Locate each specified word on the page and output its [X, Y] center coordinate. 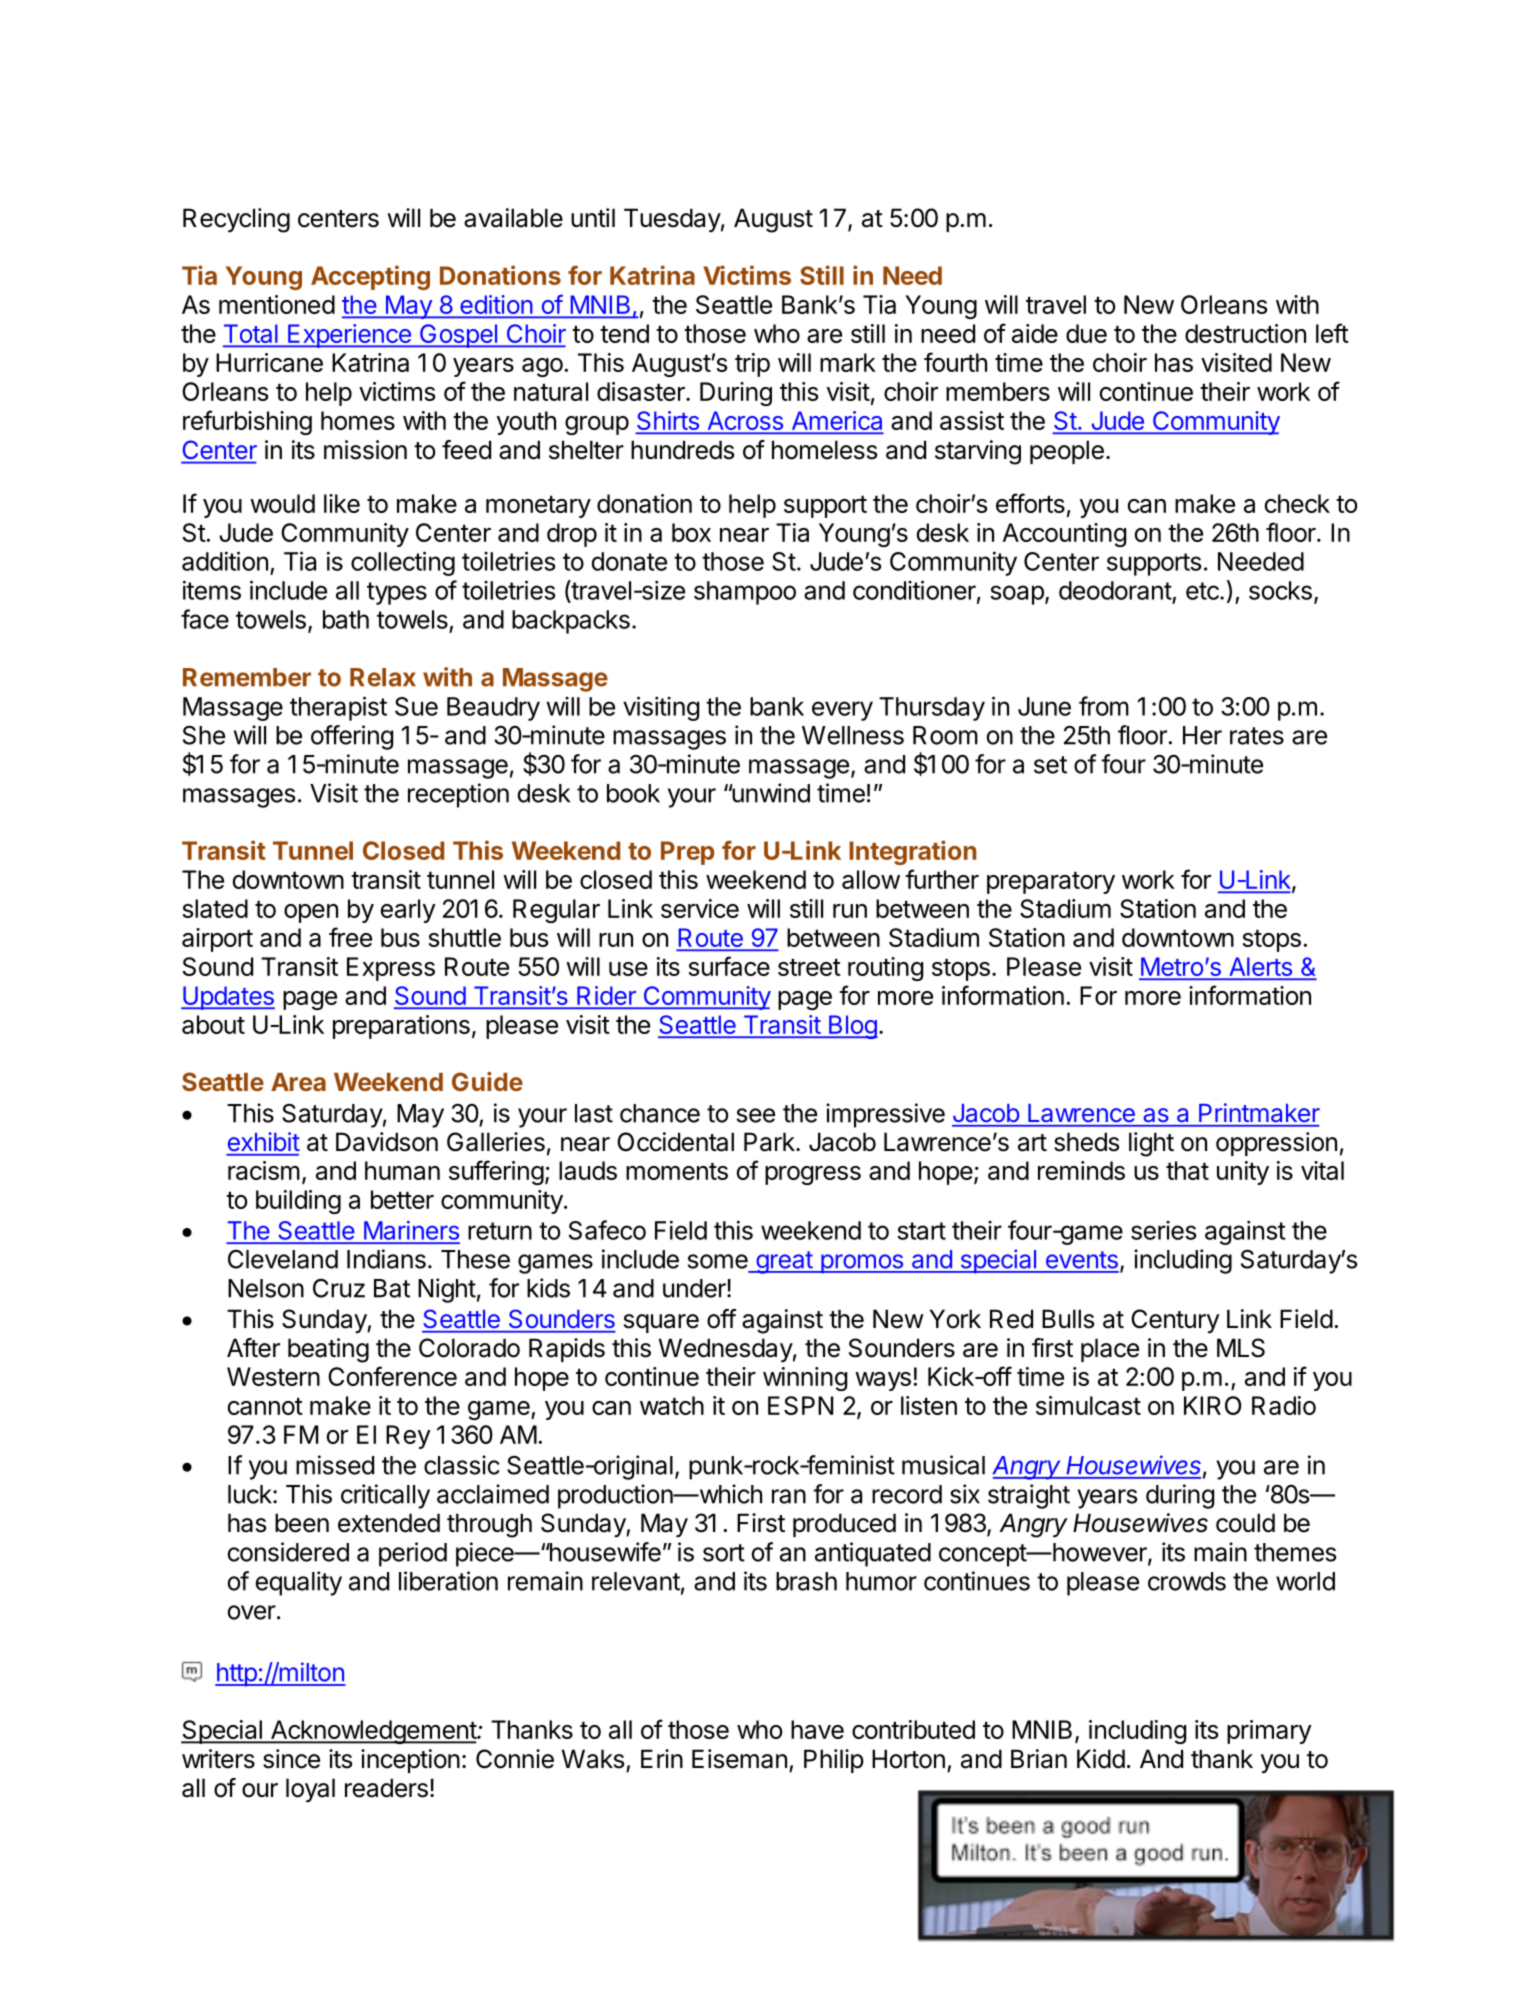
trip [752, 365]
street [809, 967]
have [817, 1729]
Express [391, 969]
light [1151, 1144]
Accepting [370, 277]
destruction [1245, 333]
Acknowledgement [373, 1732]
